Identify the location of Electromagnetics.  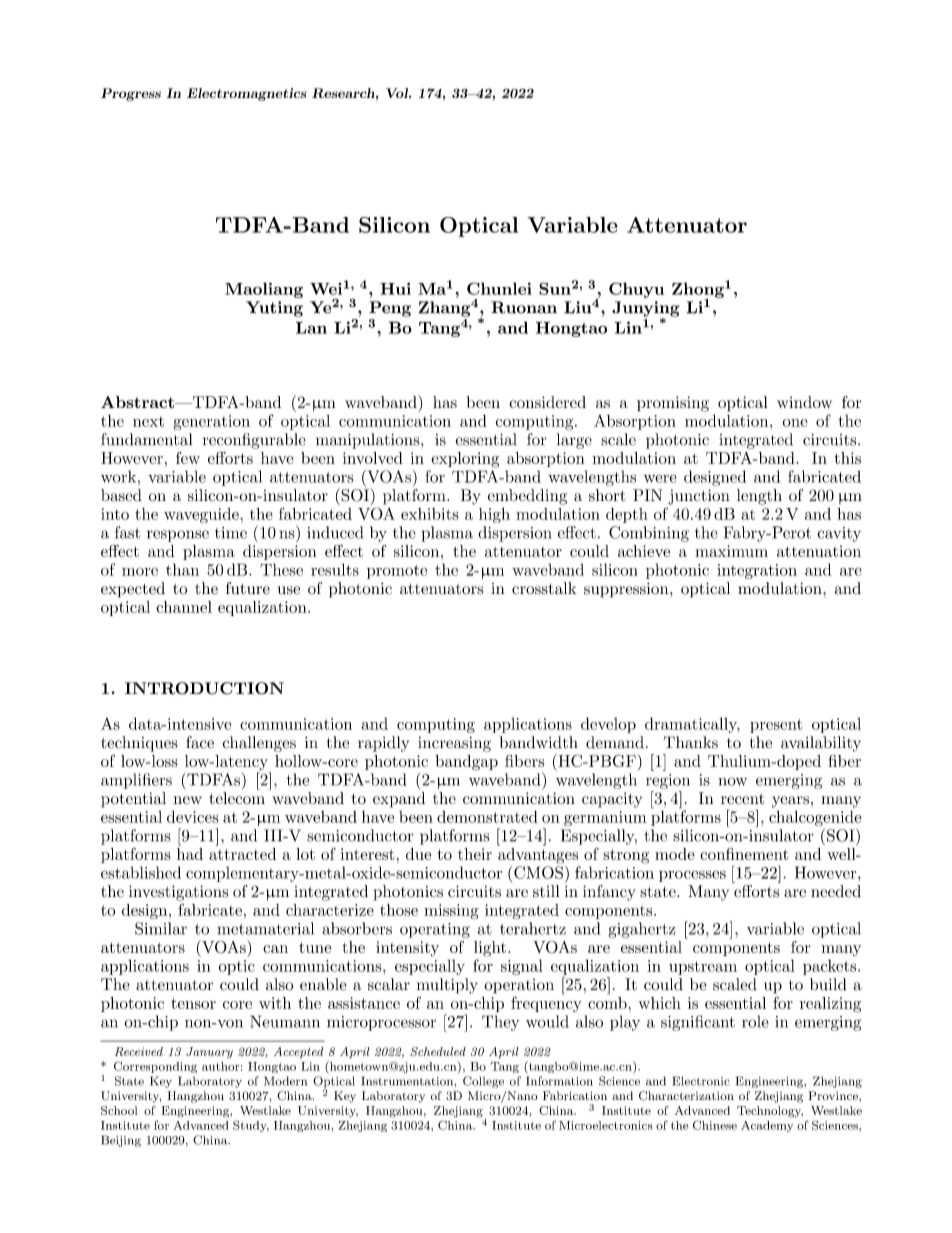
(247, 94).
